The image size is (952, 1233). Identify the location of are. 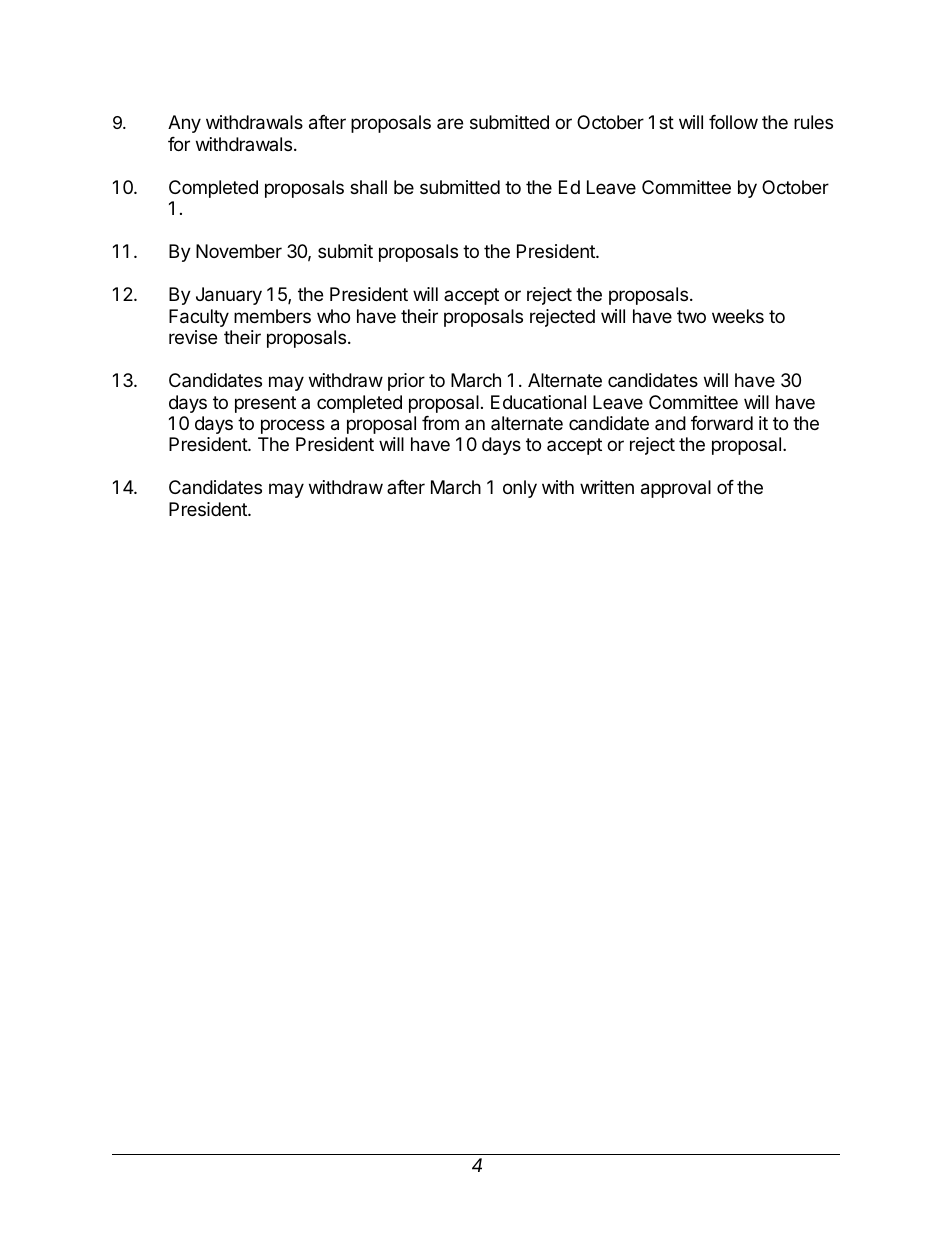
(450, 123).
